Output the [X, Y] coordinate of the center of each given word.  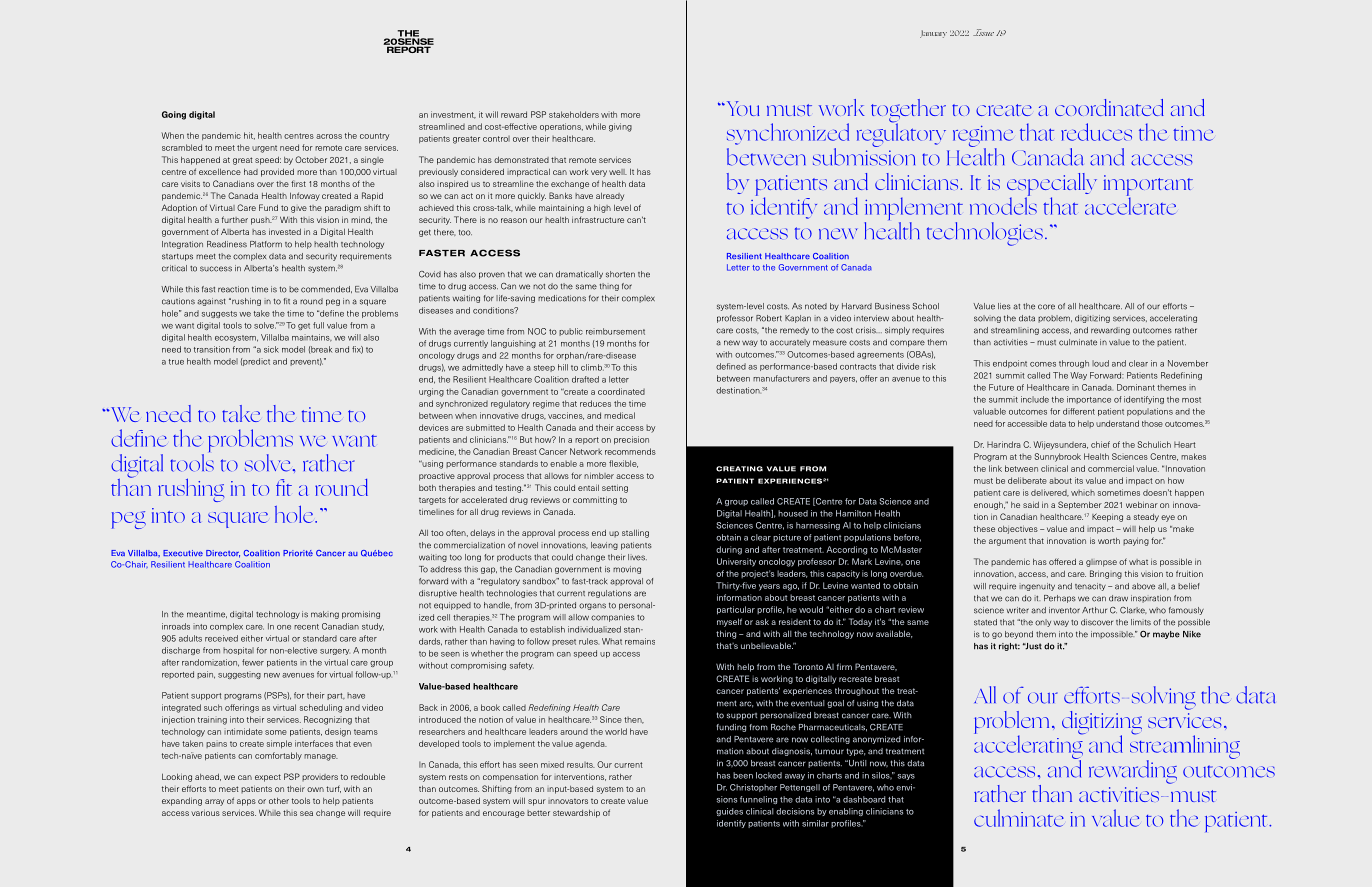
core [1046, 307]
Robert [769, 318]
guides [729, 812]
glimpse [1101, 563]
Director [223, 554]
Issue [983, 32]
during [729, 550]
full [318, 325]
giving [620, 127]
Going [174, 115]
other [279, 801]
